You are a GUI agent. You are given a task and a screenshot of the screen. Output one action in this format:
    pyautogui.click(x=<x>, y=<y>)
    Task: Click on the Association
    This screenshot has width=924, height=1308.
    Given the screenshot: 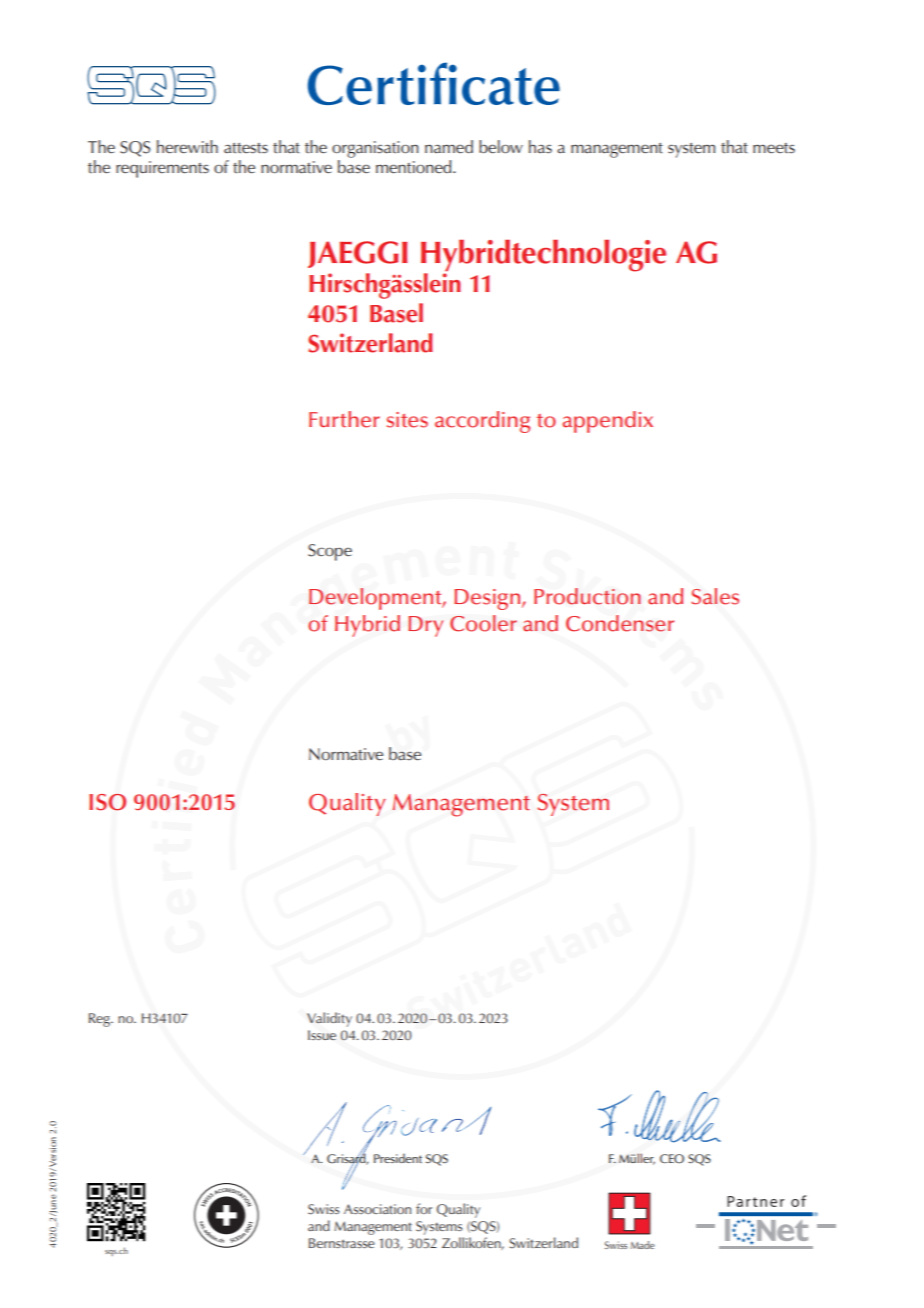 What is the action you would take?
    pyautogui.click(x=377, y=1209)
